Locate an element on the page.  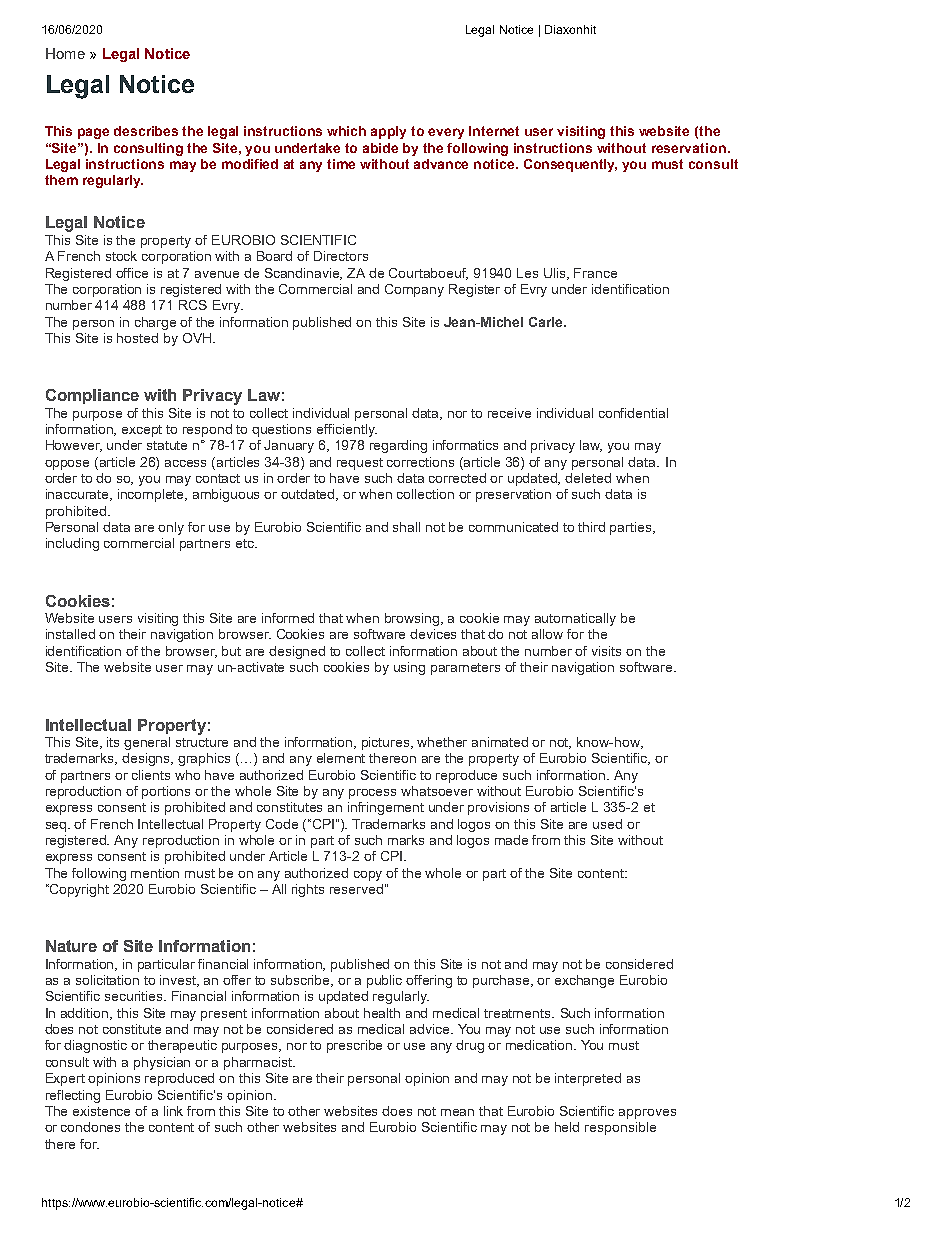
existence is located at coordinates (101, 1111).
